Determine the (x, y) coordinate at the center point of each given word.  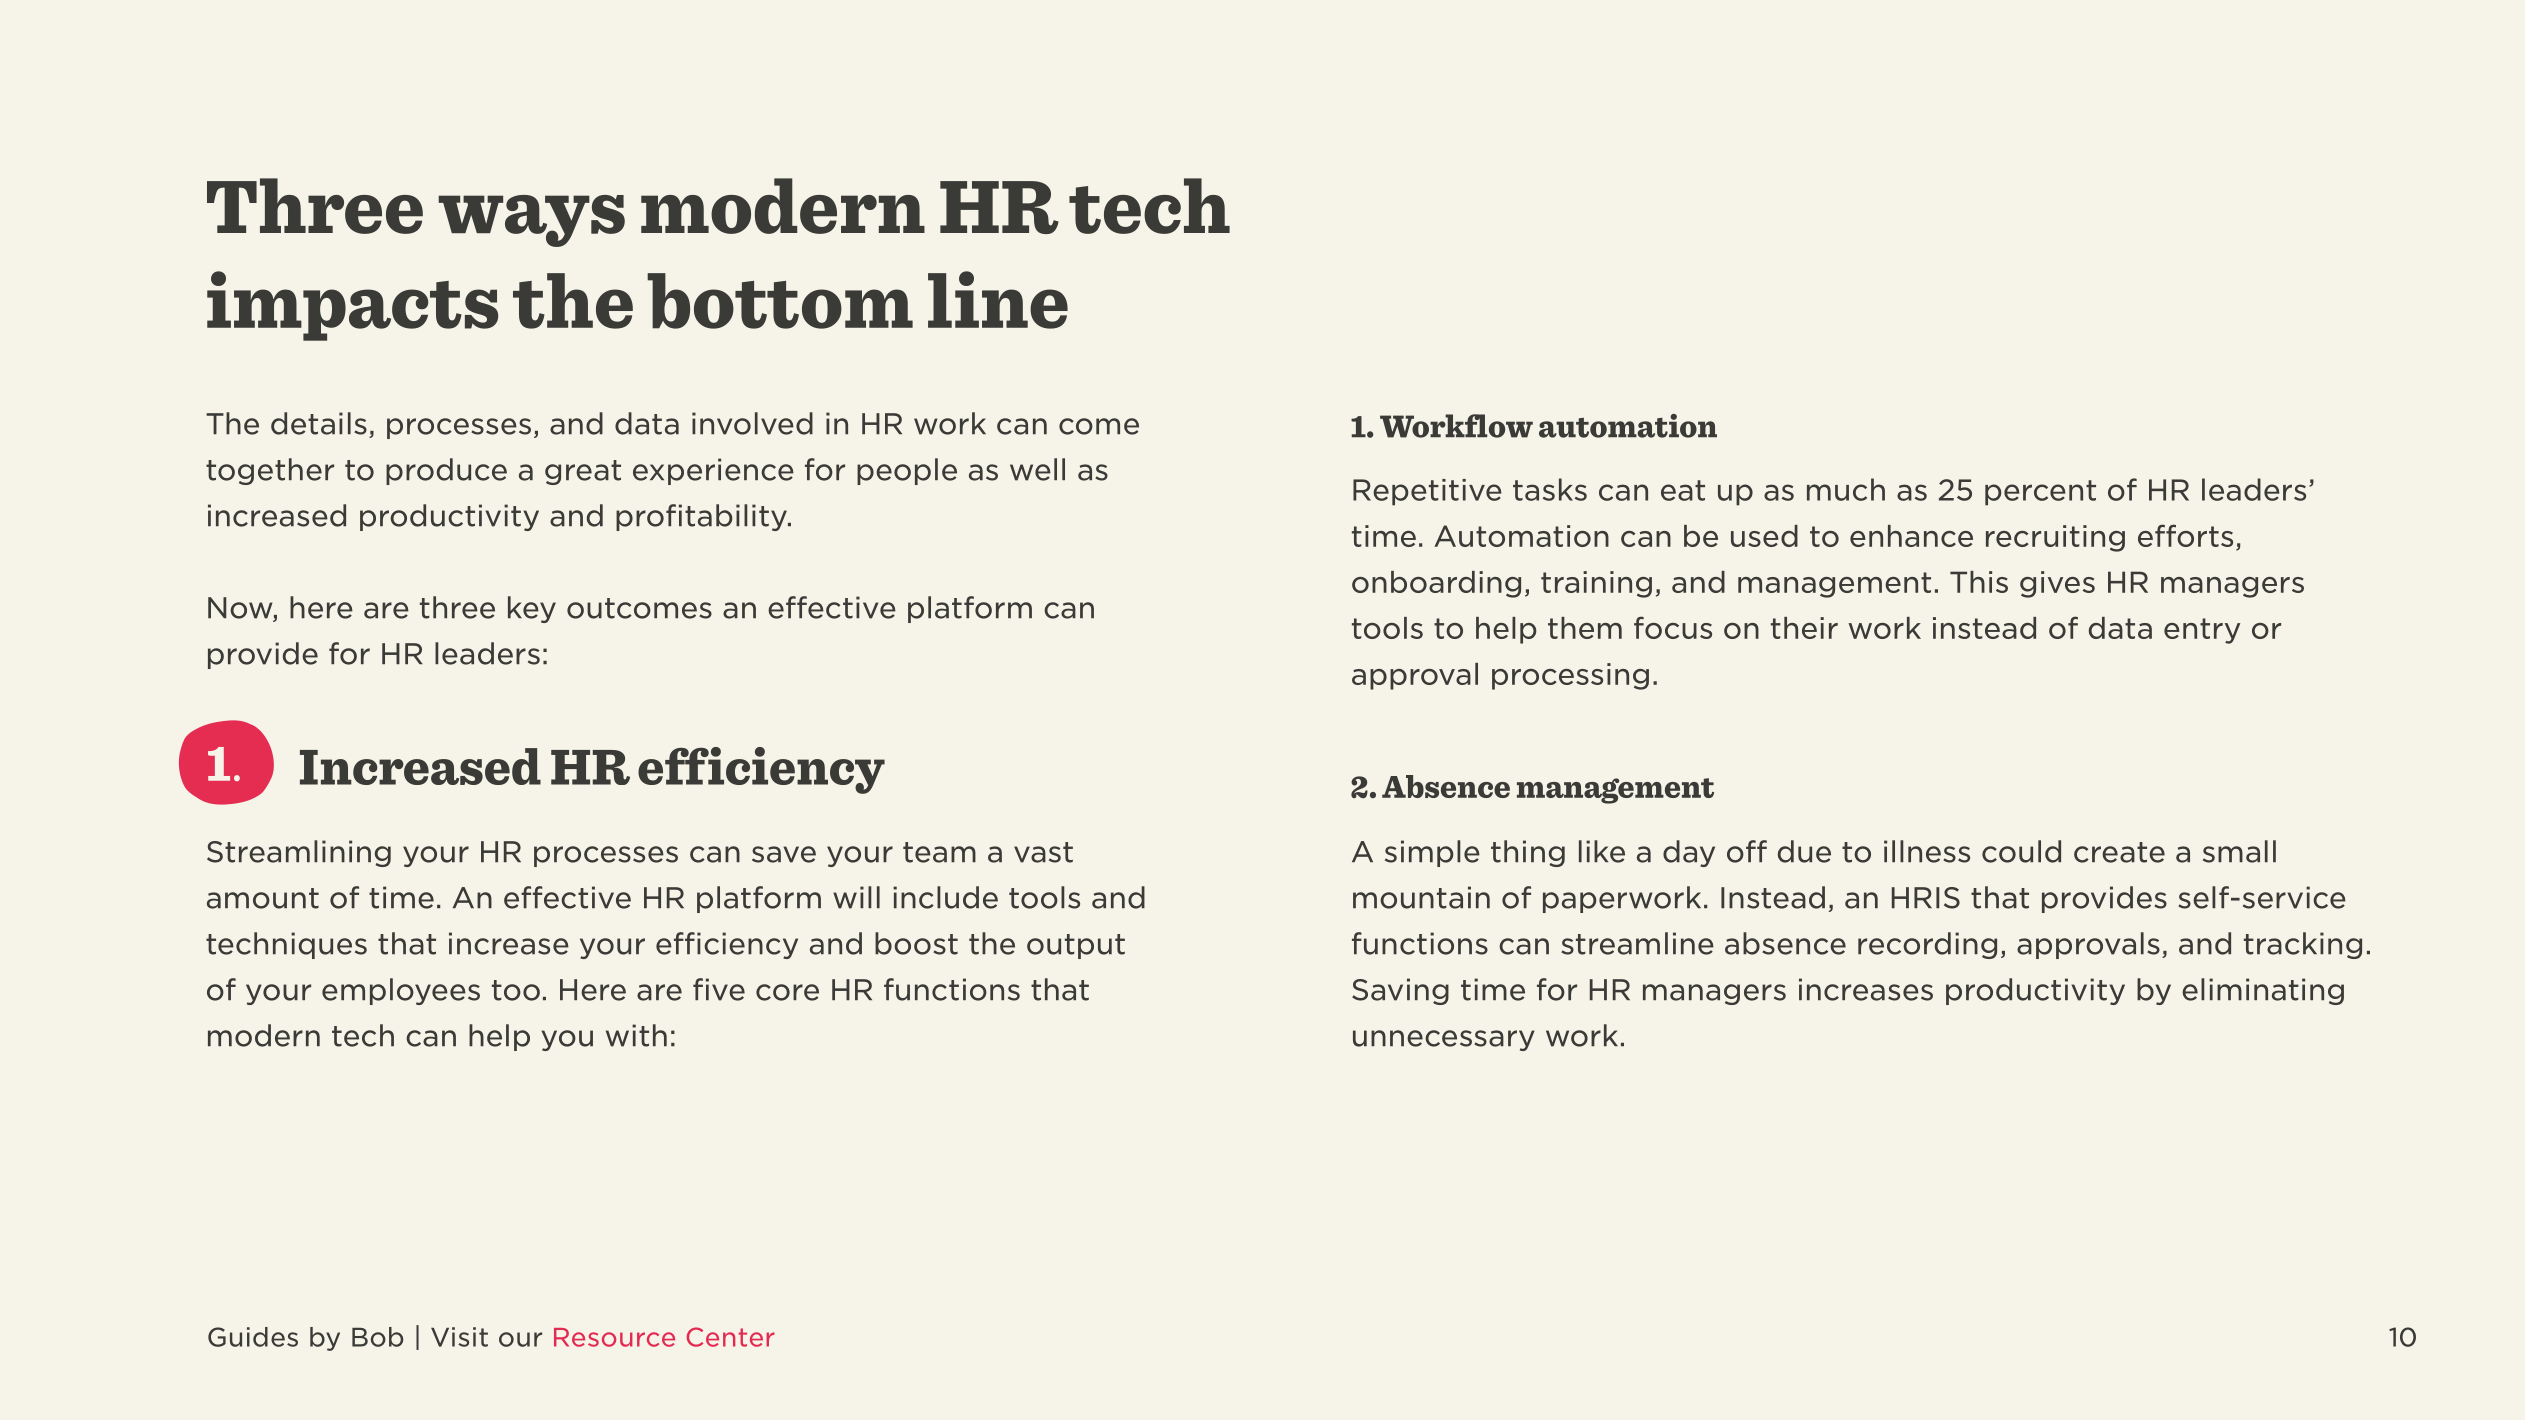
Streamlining (299, 853)
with (636, 1035)
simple (1432, 853)
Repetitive (1427, 492)
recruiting (2055, 538)
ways (531, 221)
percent (2040, 493)
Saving (1400, 991)
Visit (459, 1337)
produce (446, 471)
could (2021, 851)
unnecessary (1444, 1040)
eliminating (2263, 991)
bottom (780, 301)
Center (731, 1337)
